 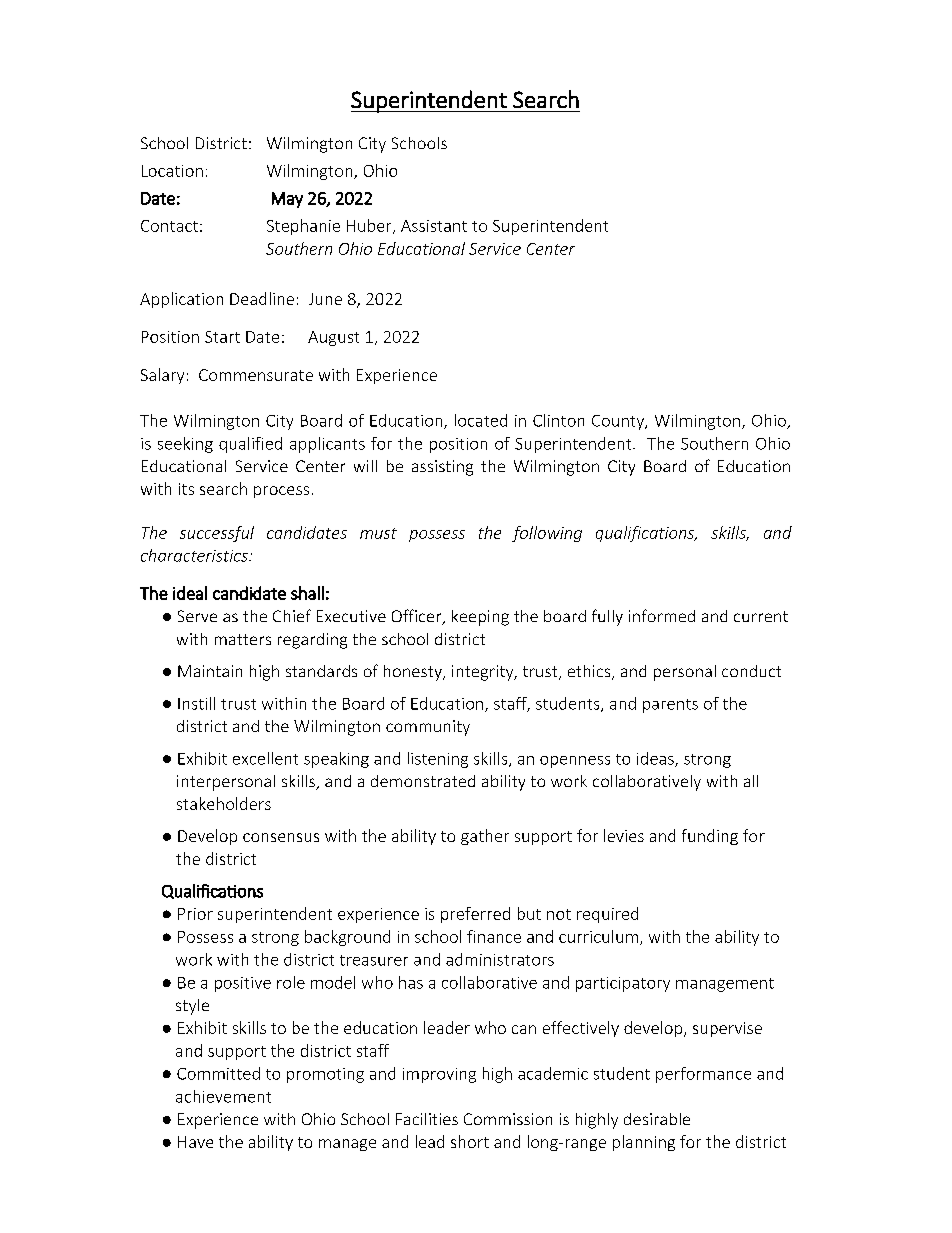 What do you see at coordinates (481, 420) in the screenshot?
I see `located` at bounding box center [481, 420].
